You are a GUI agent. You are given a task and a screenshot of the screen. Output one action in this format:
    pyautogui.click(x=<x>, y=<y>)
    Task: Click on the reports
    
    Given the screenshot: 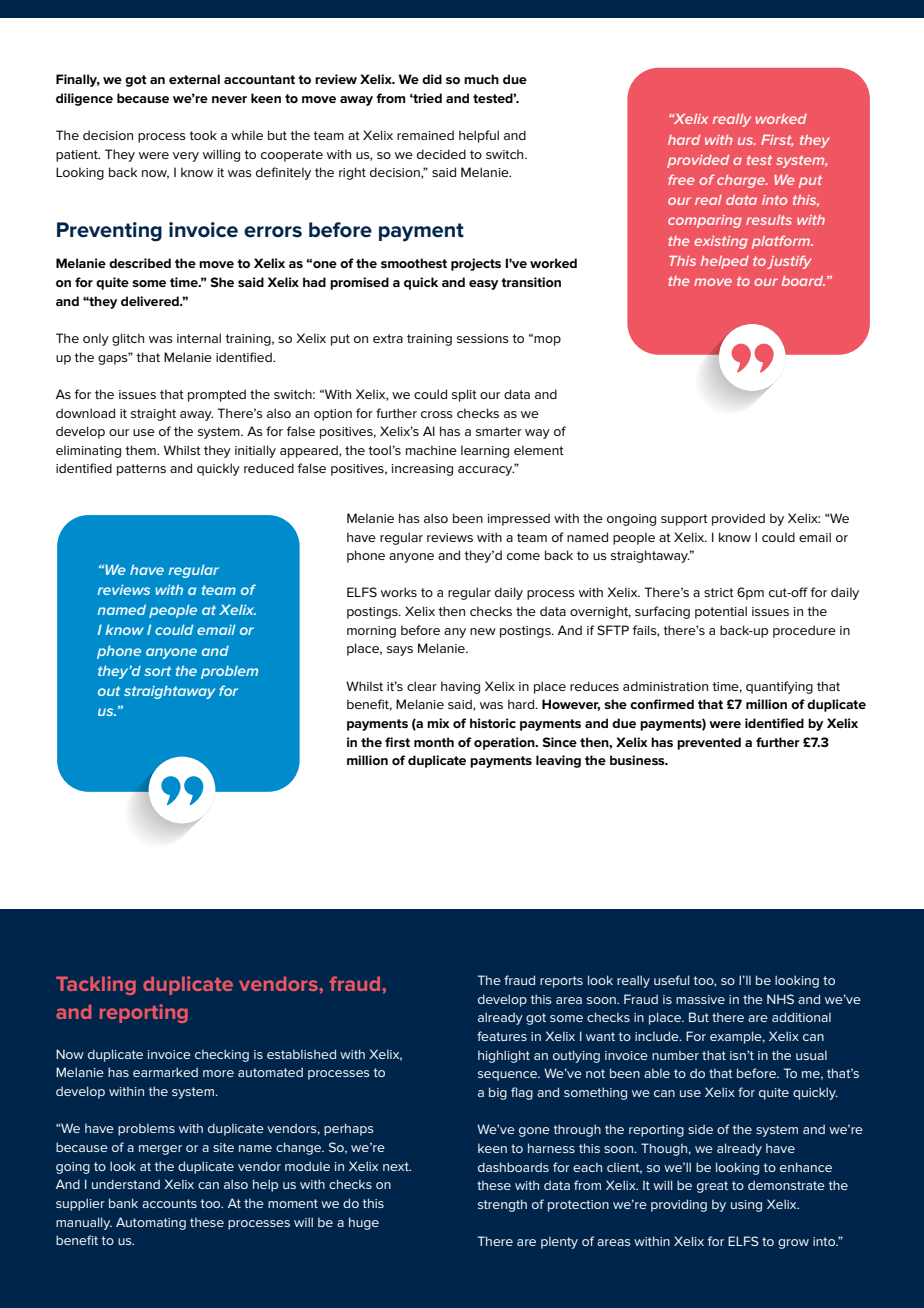 What is the action you would take?
    pyautogui.click(x=561, y=982)
